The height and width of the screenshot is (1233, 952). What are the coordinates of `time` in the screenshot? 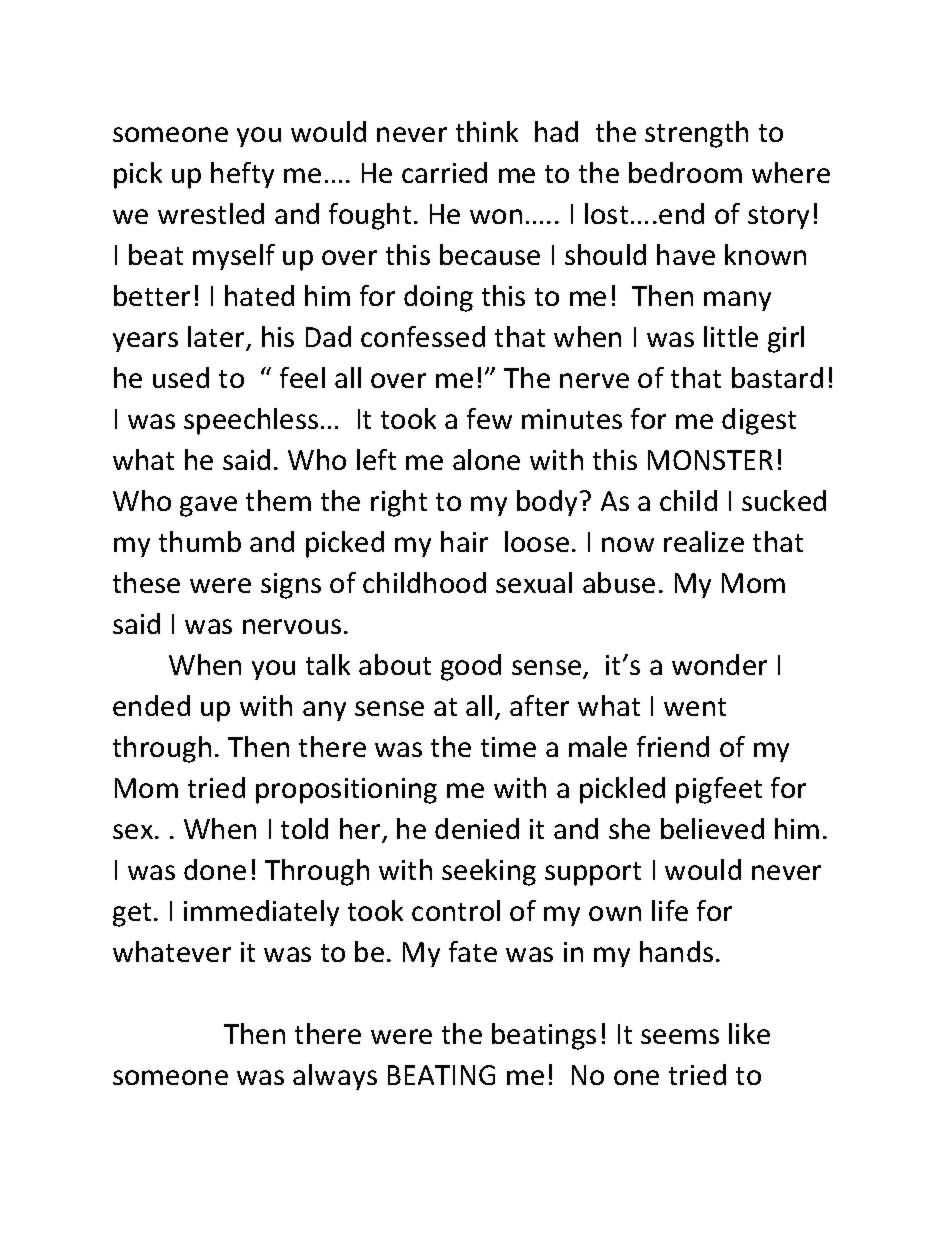 It's located at (508, 747).
